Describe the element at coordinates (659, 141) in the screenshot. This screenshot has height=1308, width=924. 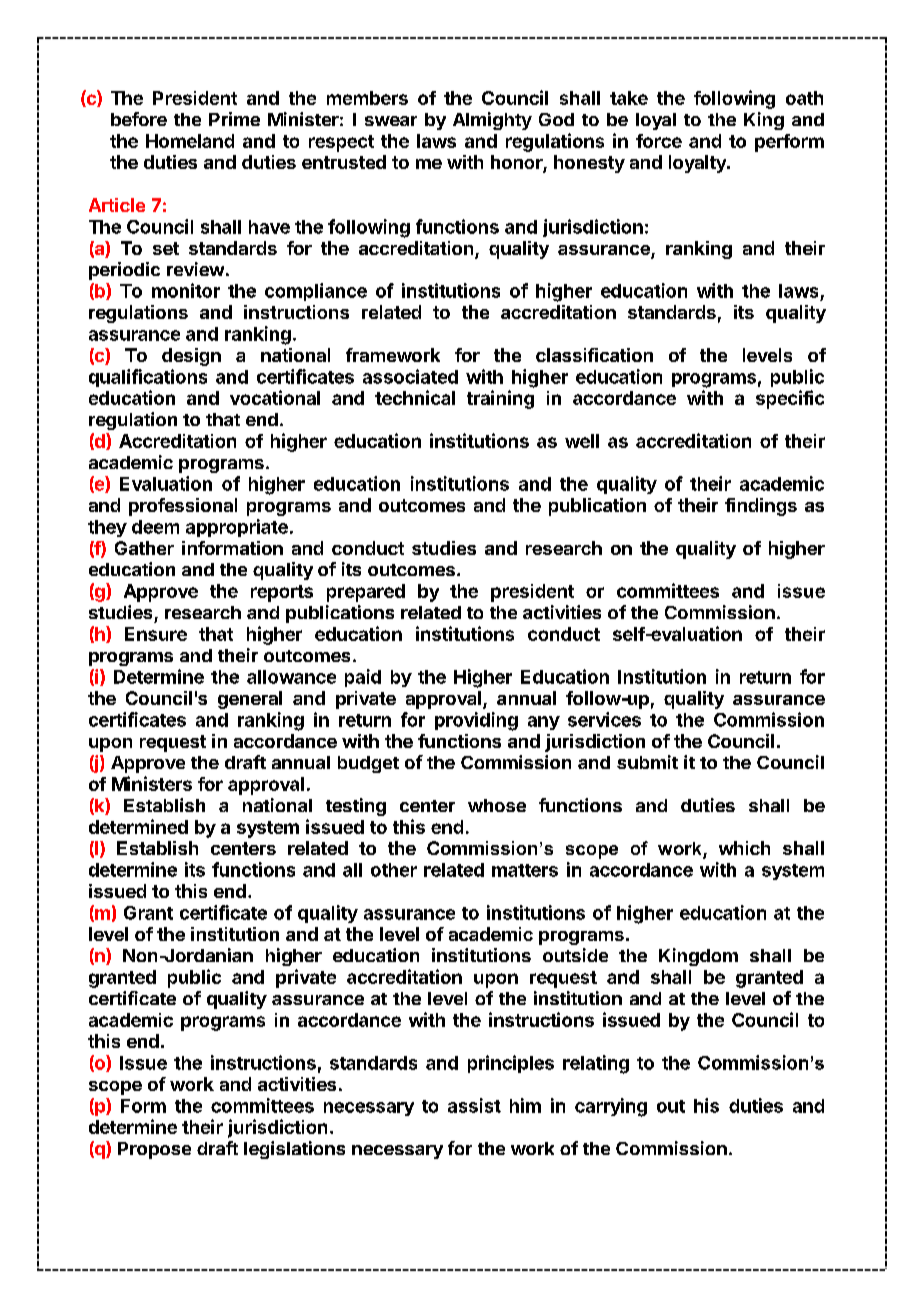
I see `force` at that location.
